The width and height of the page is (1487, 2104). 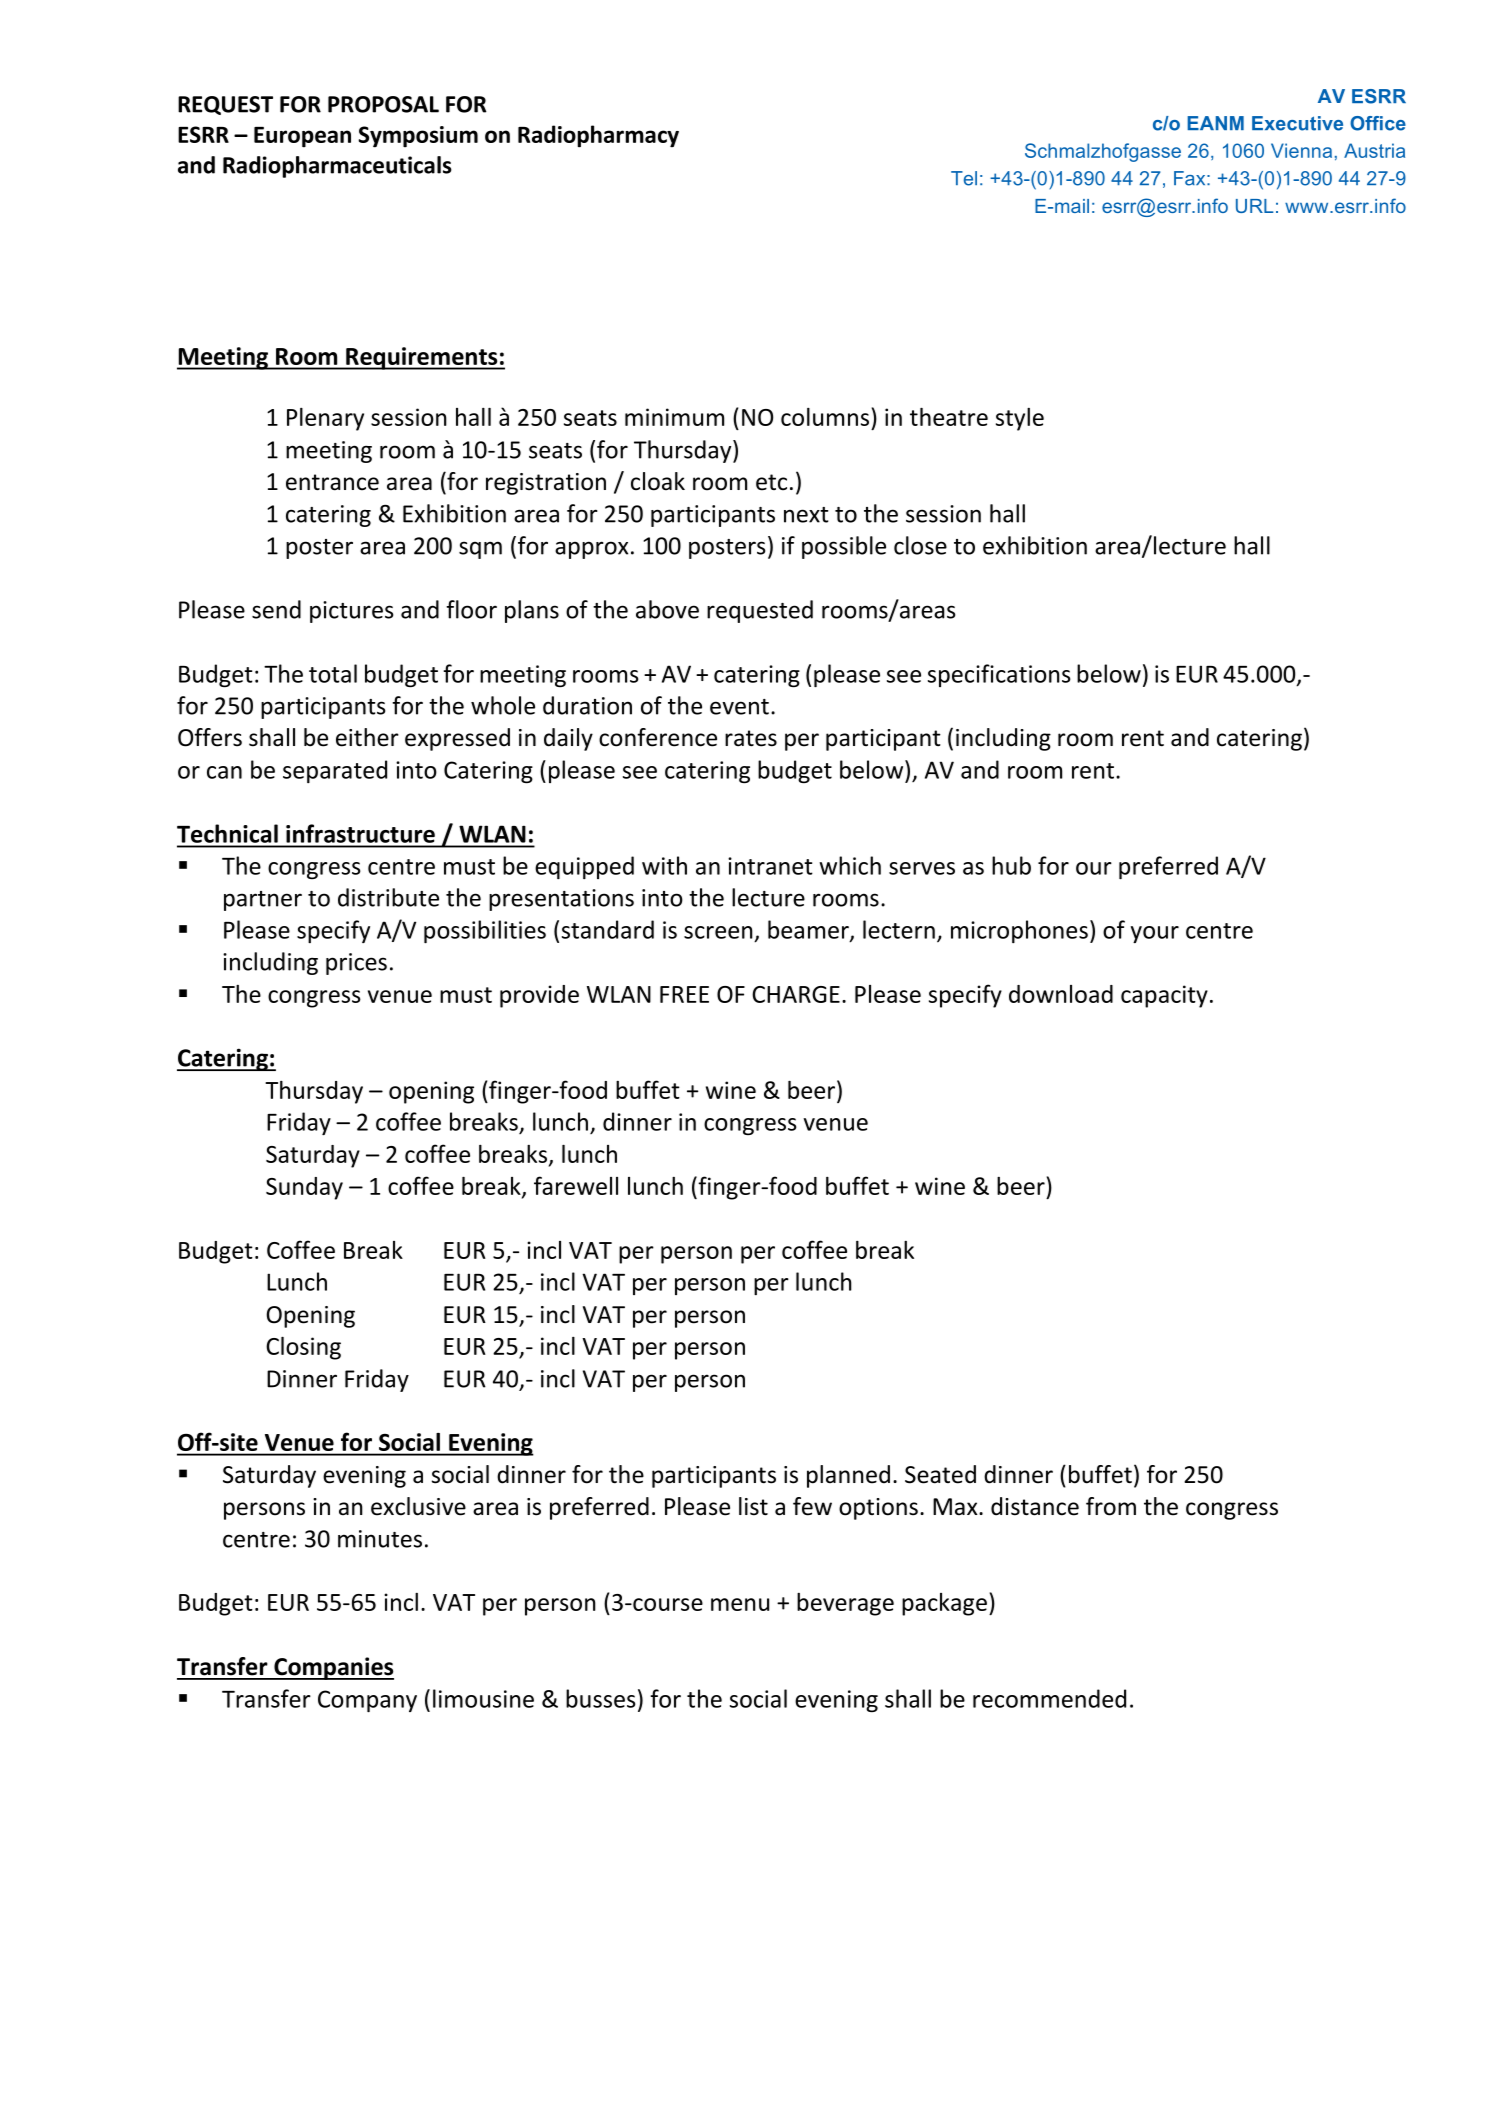 What do you see at coordinates (333, 1668) in the page?
I see `Companies` at bounding box center [333, 1668].
